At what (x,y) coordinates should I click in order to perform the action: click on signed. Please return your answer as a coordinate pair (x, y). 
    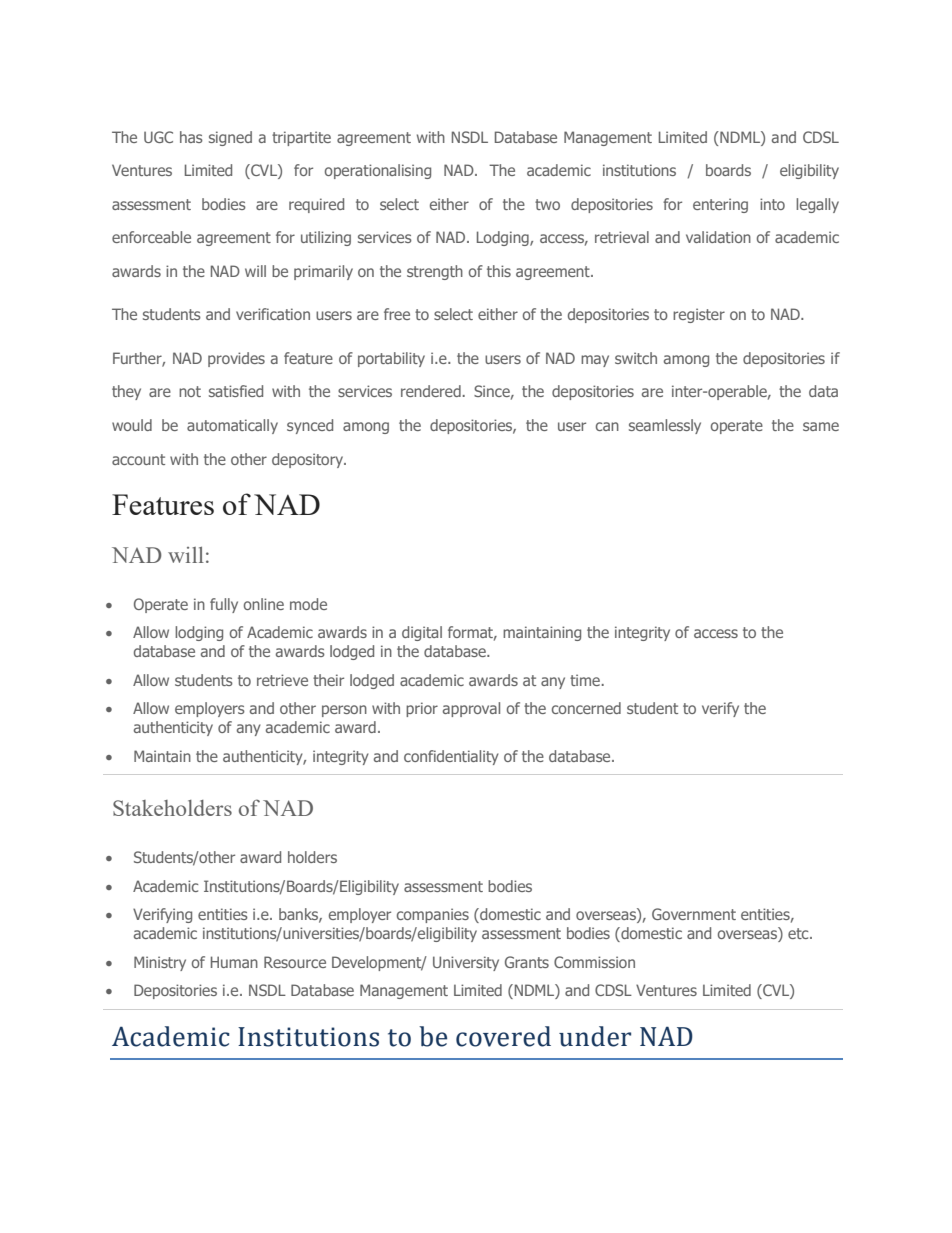
    Looking at the image, I should click on (230, 138).
